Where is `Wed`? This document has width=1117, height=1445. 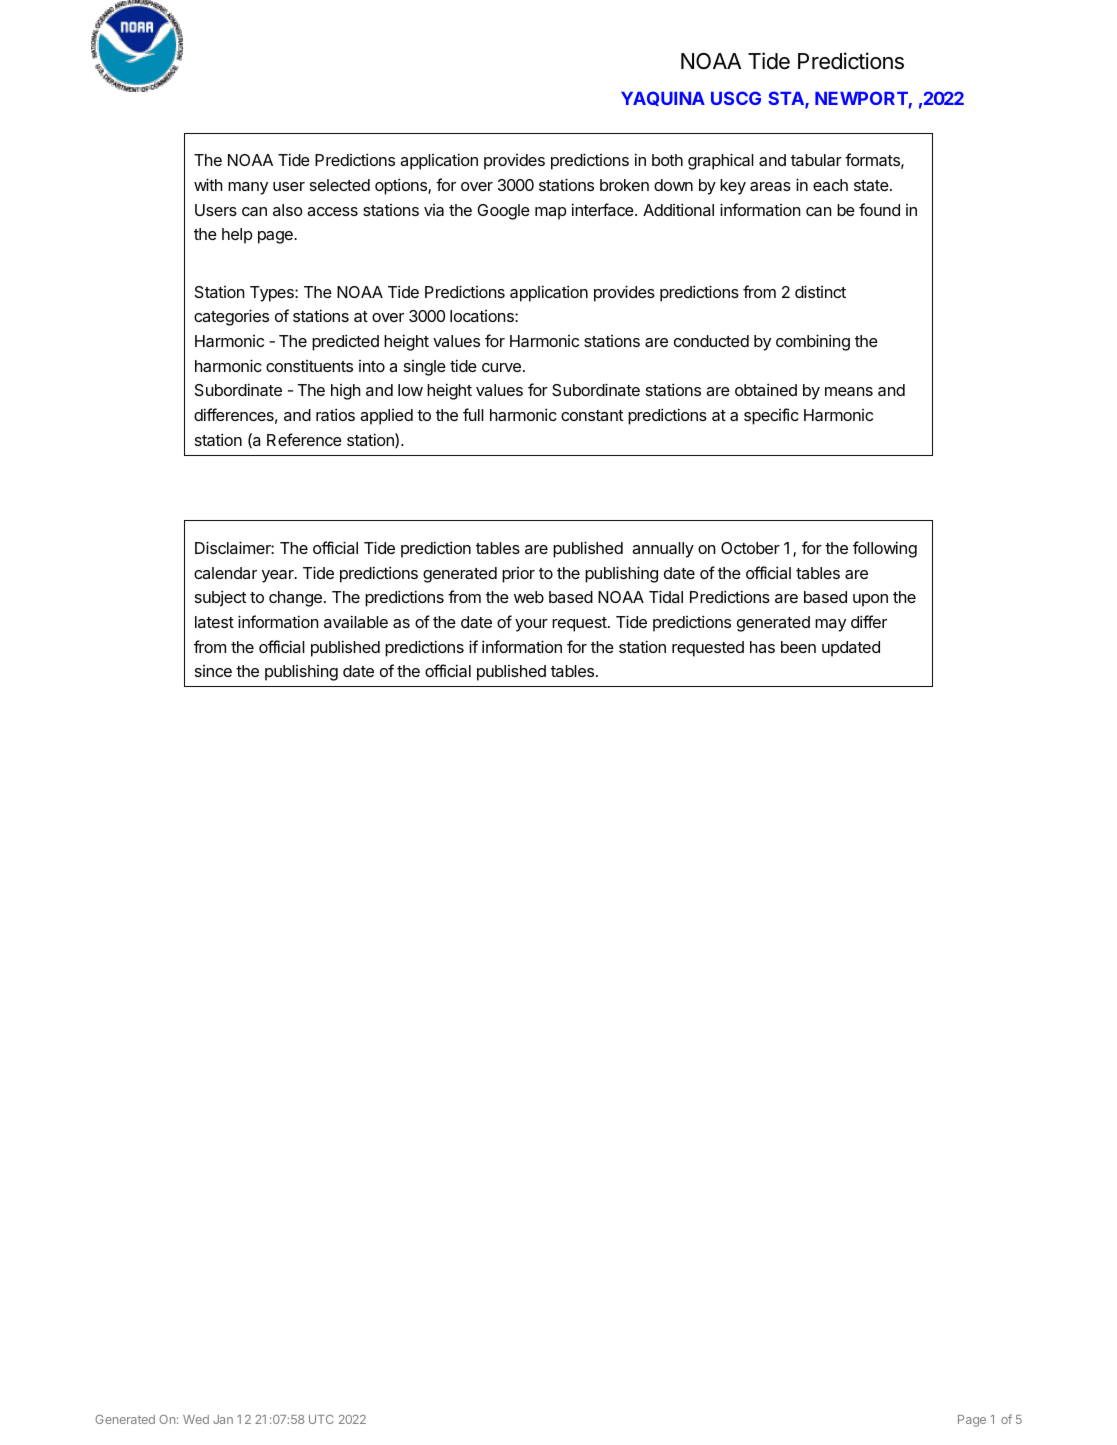 Wed is located at coordinates (196, 1419).
